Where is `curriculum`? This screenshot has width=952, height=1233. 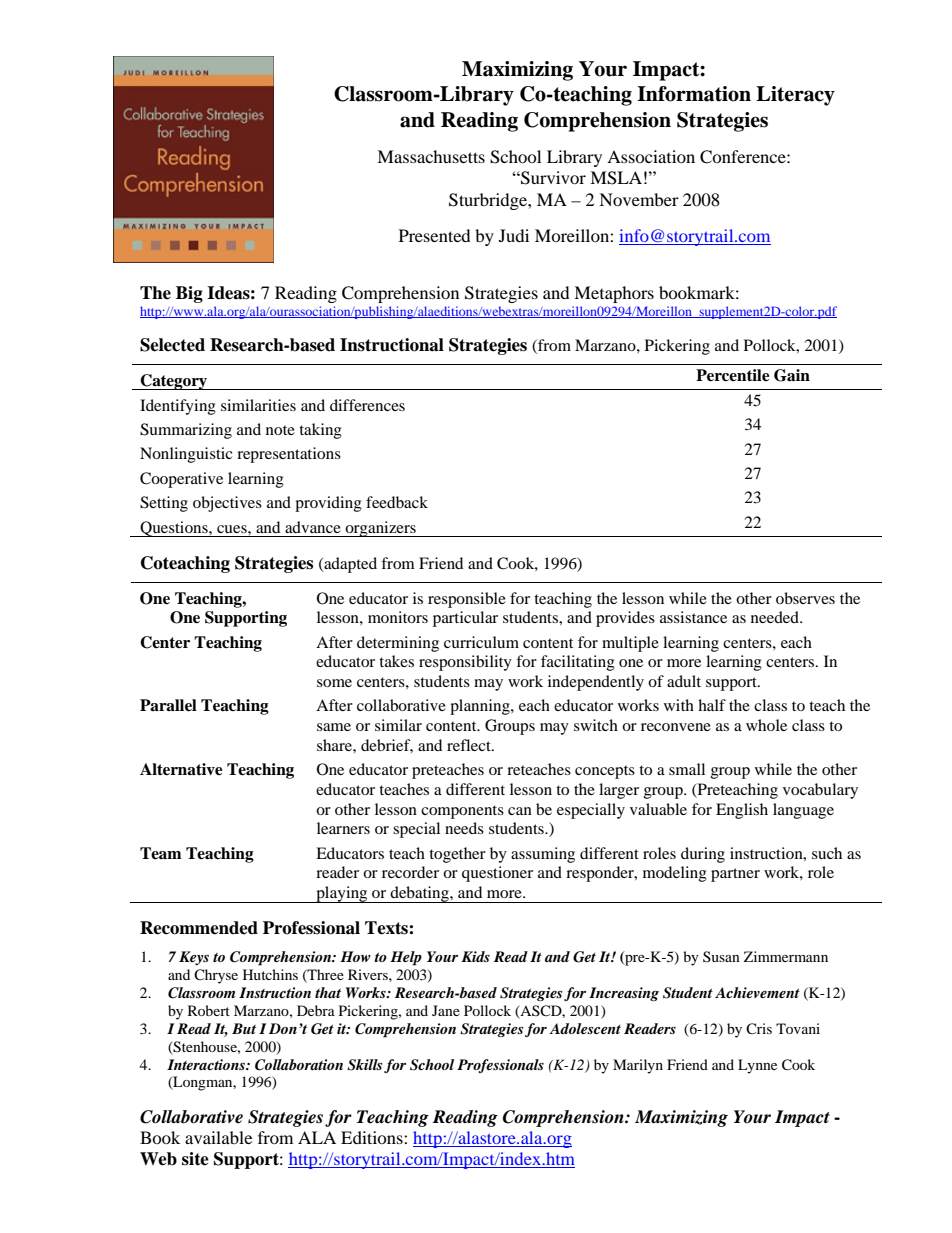
curriculum is located at coordinates (481, 642).
